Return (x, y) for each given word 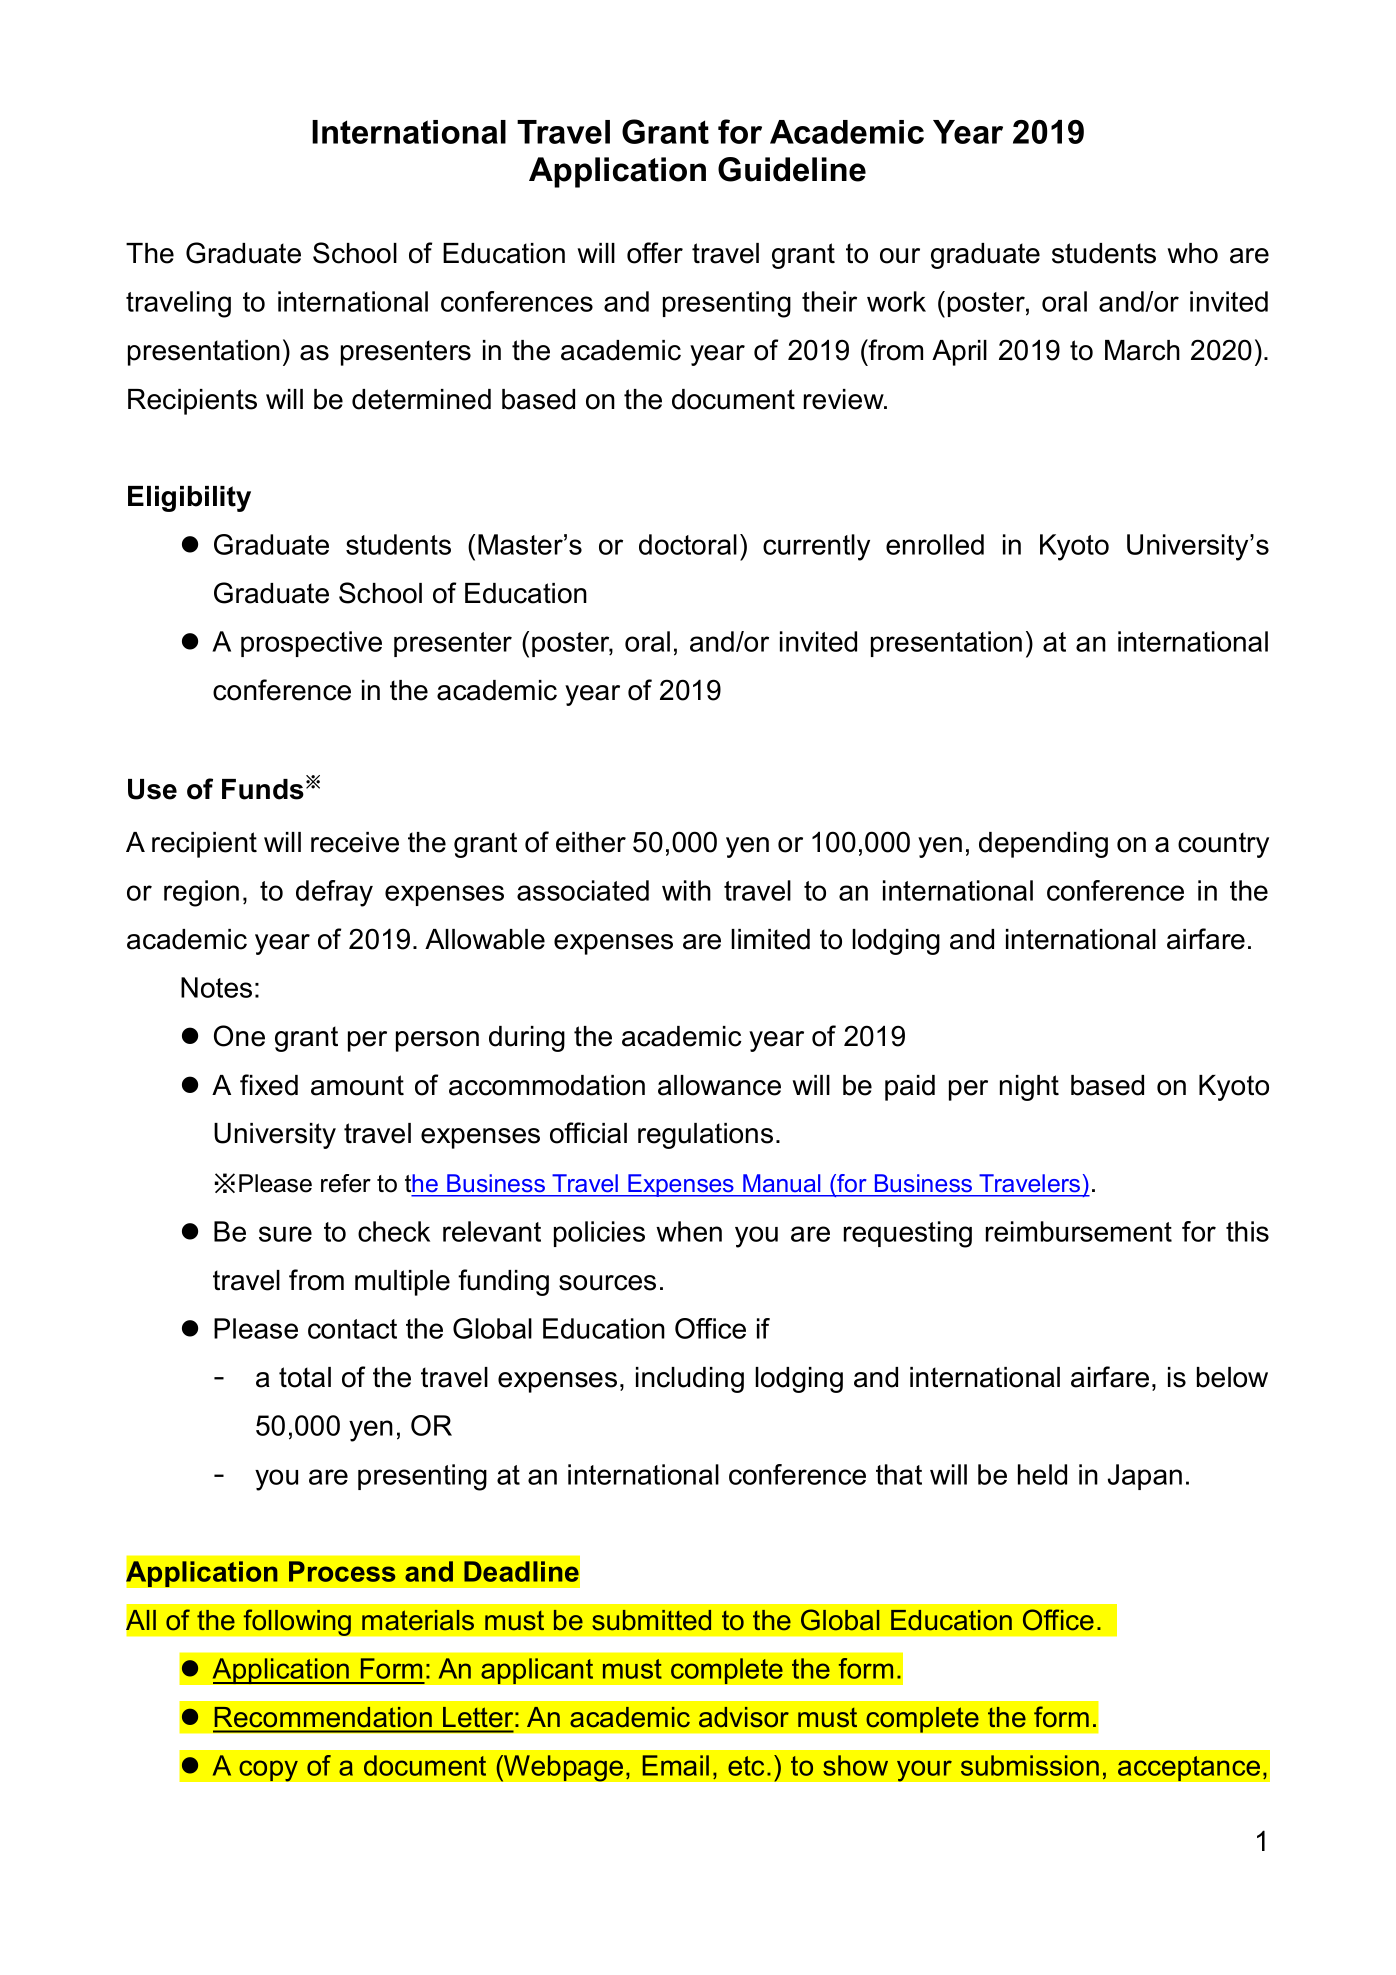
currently (816, 547)
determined (421, 399)
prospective (311, 644)
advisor (744, 1717)
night (1029, 1088)
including (690, 1380)
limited (770, 939)
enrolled (935, 544)
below (1232, 1377)
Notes (216, 987)
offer (655, 253)
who (1192, 253)
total (305, 1377)
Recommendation (323, 1717)
